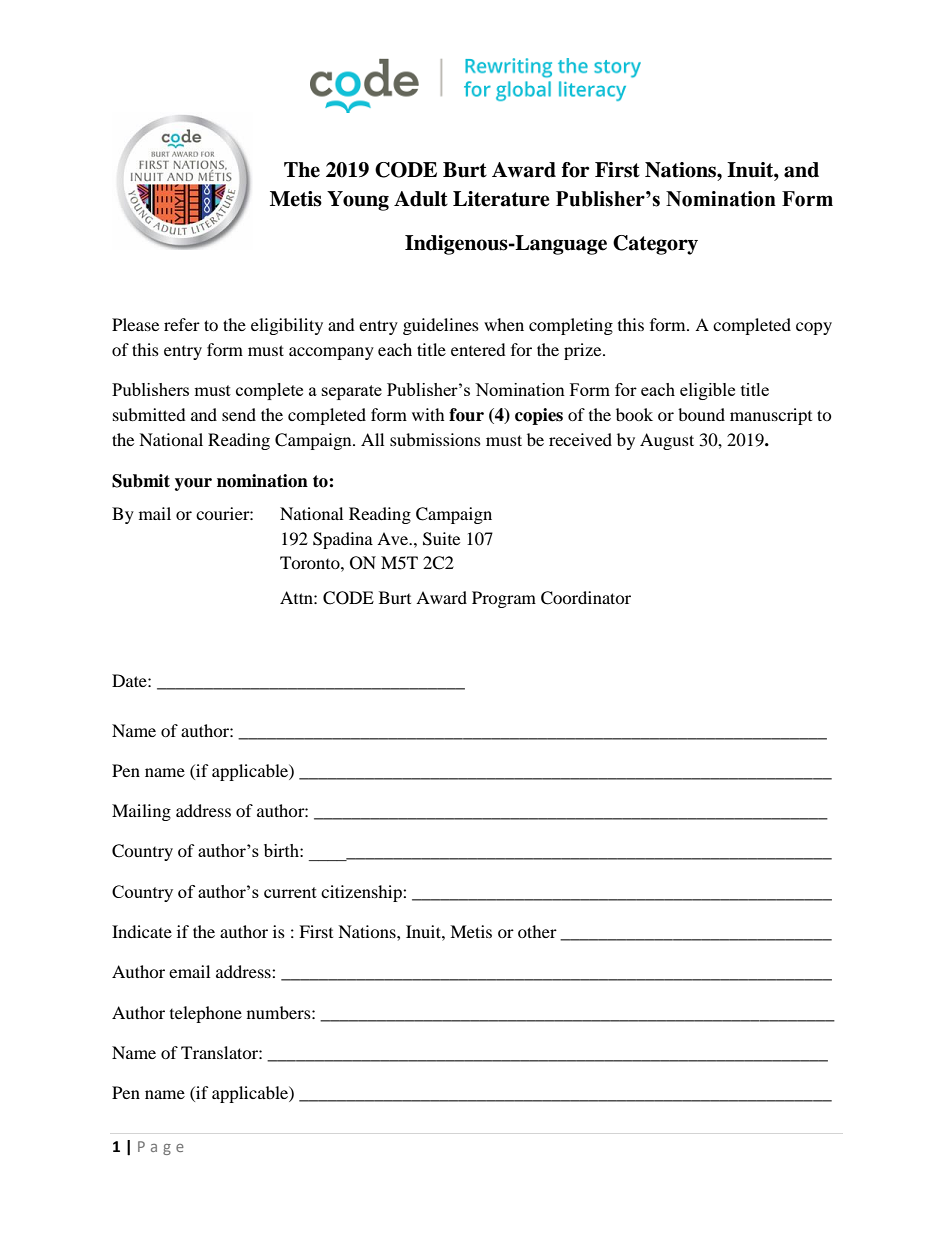  Describe the element at coordinates (537, 931) in the screenshot. I see `other` at that location.
